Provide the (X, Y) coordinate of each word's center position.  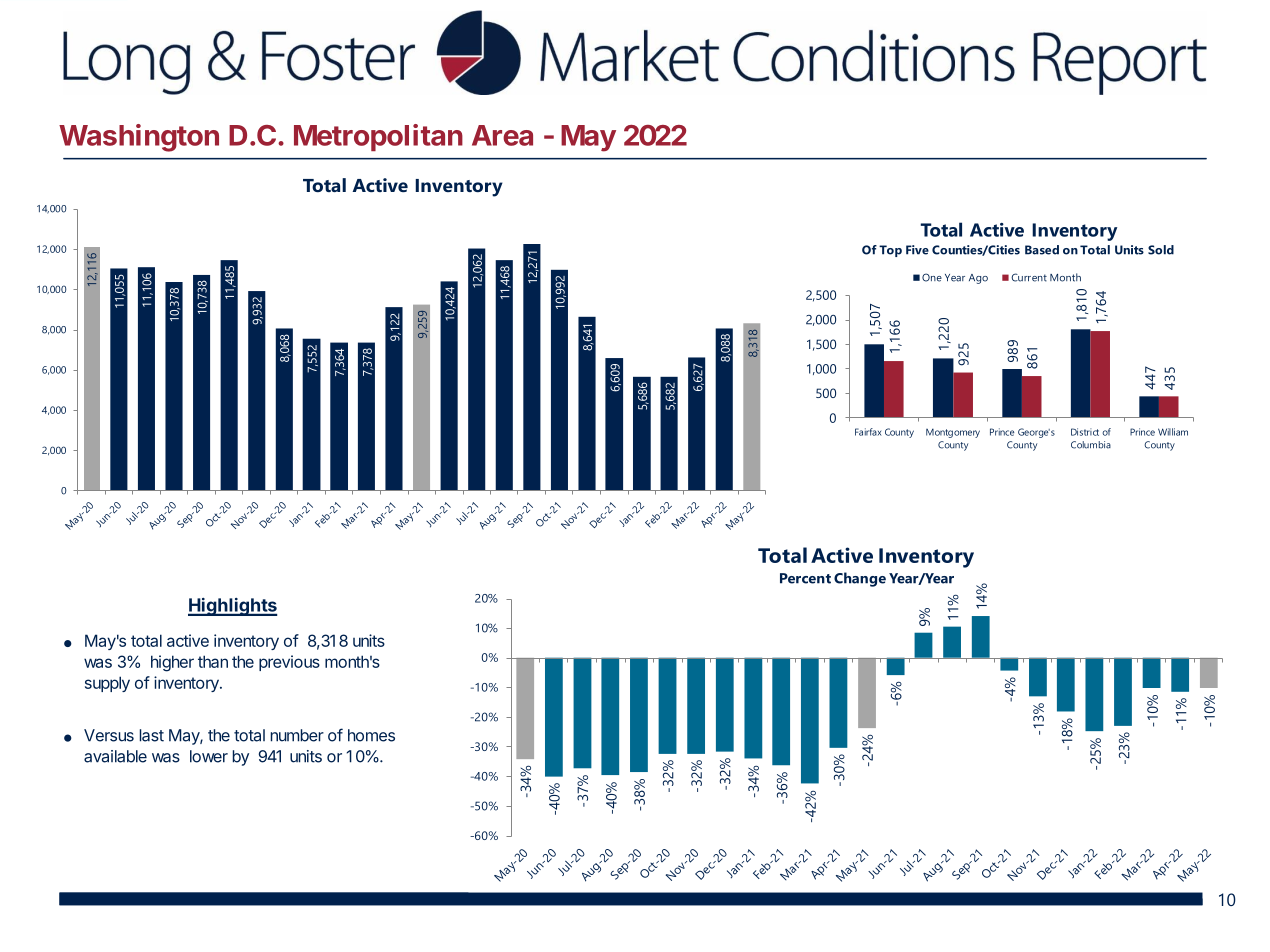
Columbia (1091, 445)
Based (1042, 250)
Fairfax (868, 432)
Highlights (233, 607)
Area (502, 135)
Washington (139, 138)
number (297, 735)
